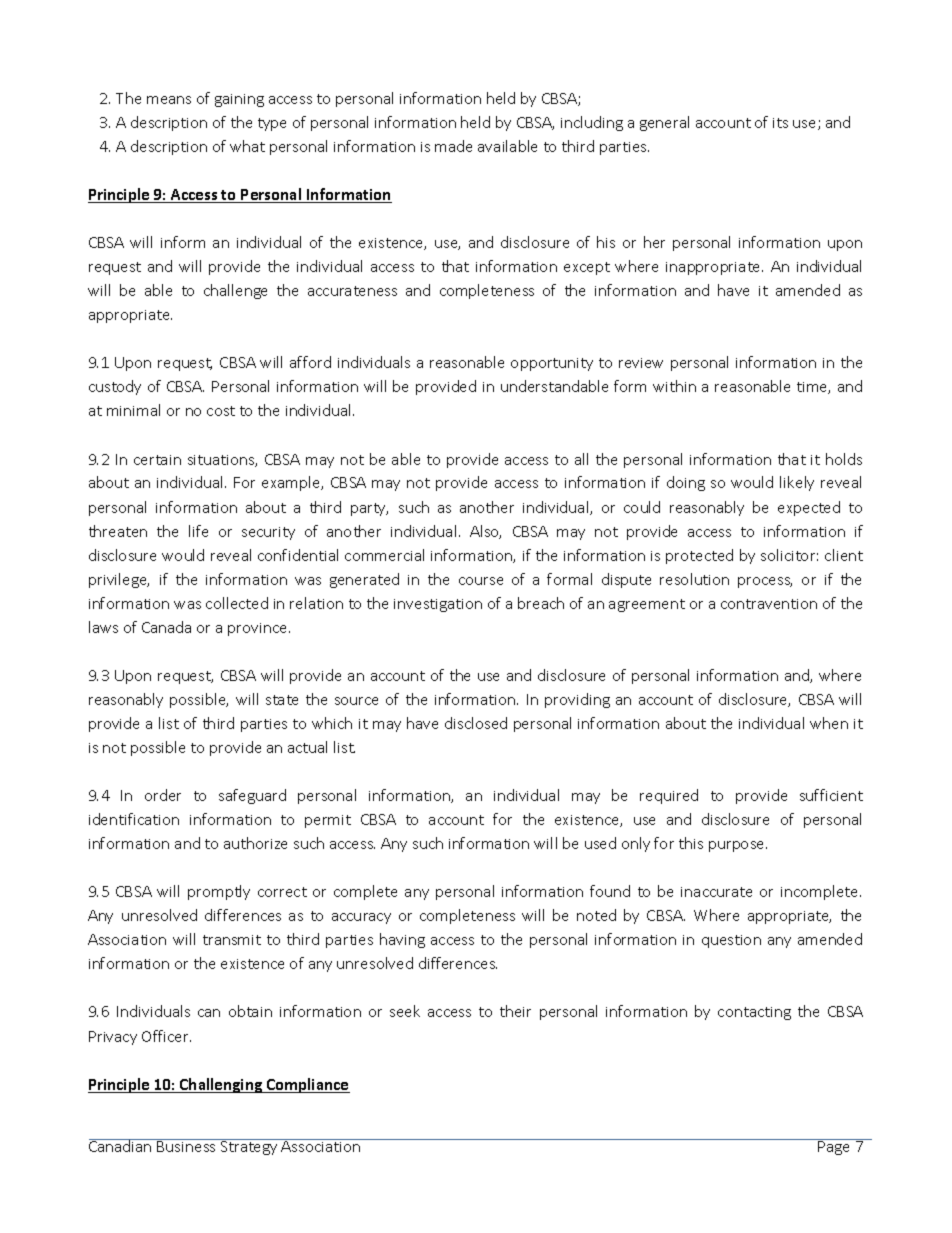  Describe the element at coordinates (780, 123) in the image. I see `its` at that location.
